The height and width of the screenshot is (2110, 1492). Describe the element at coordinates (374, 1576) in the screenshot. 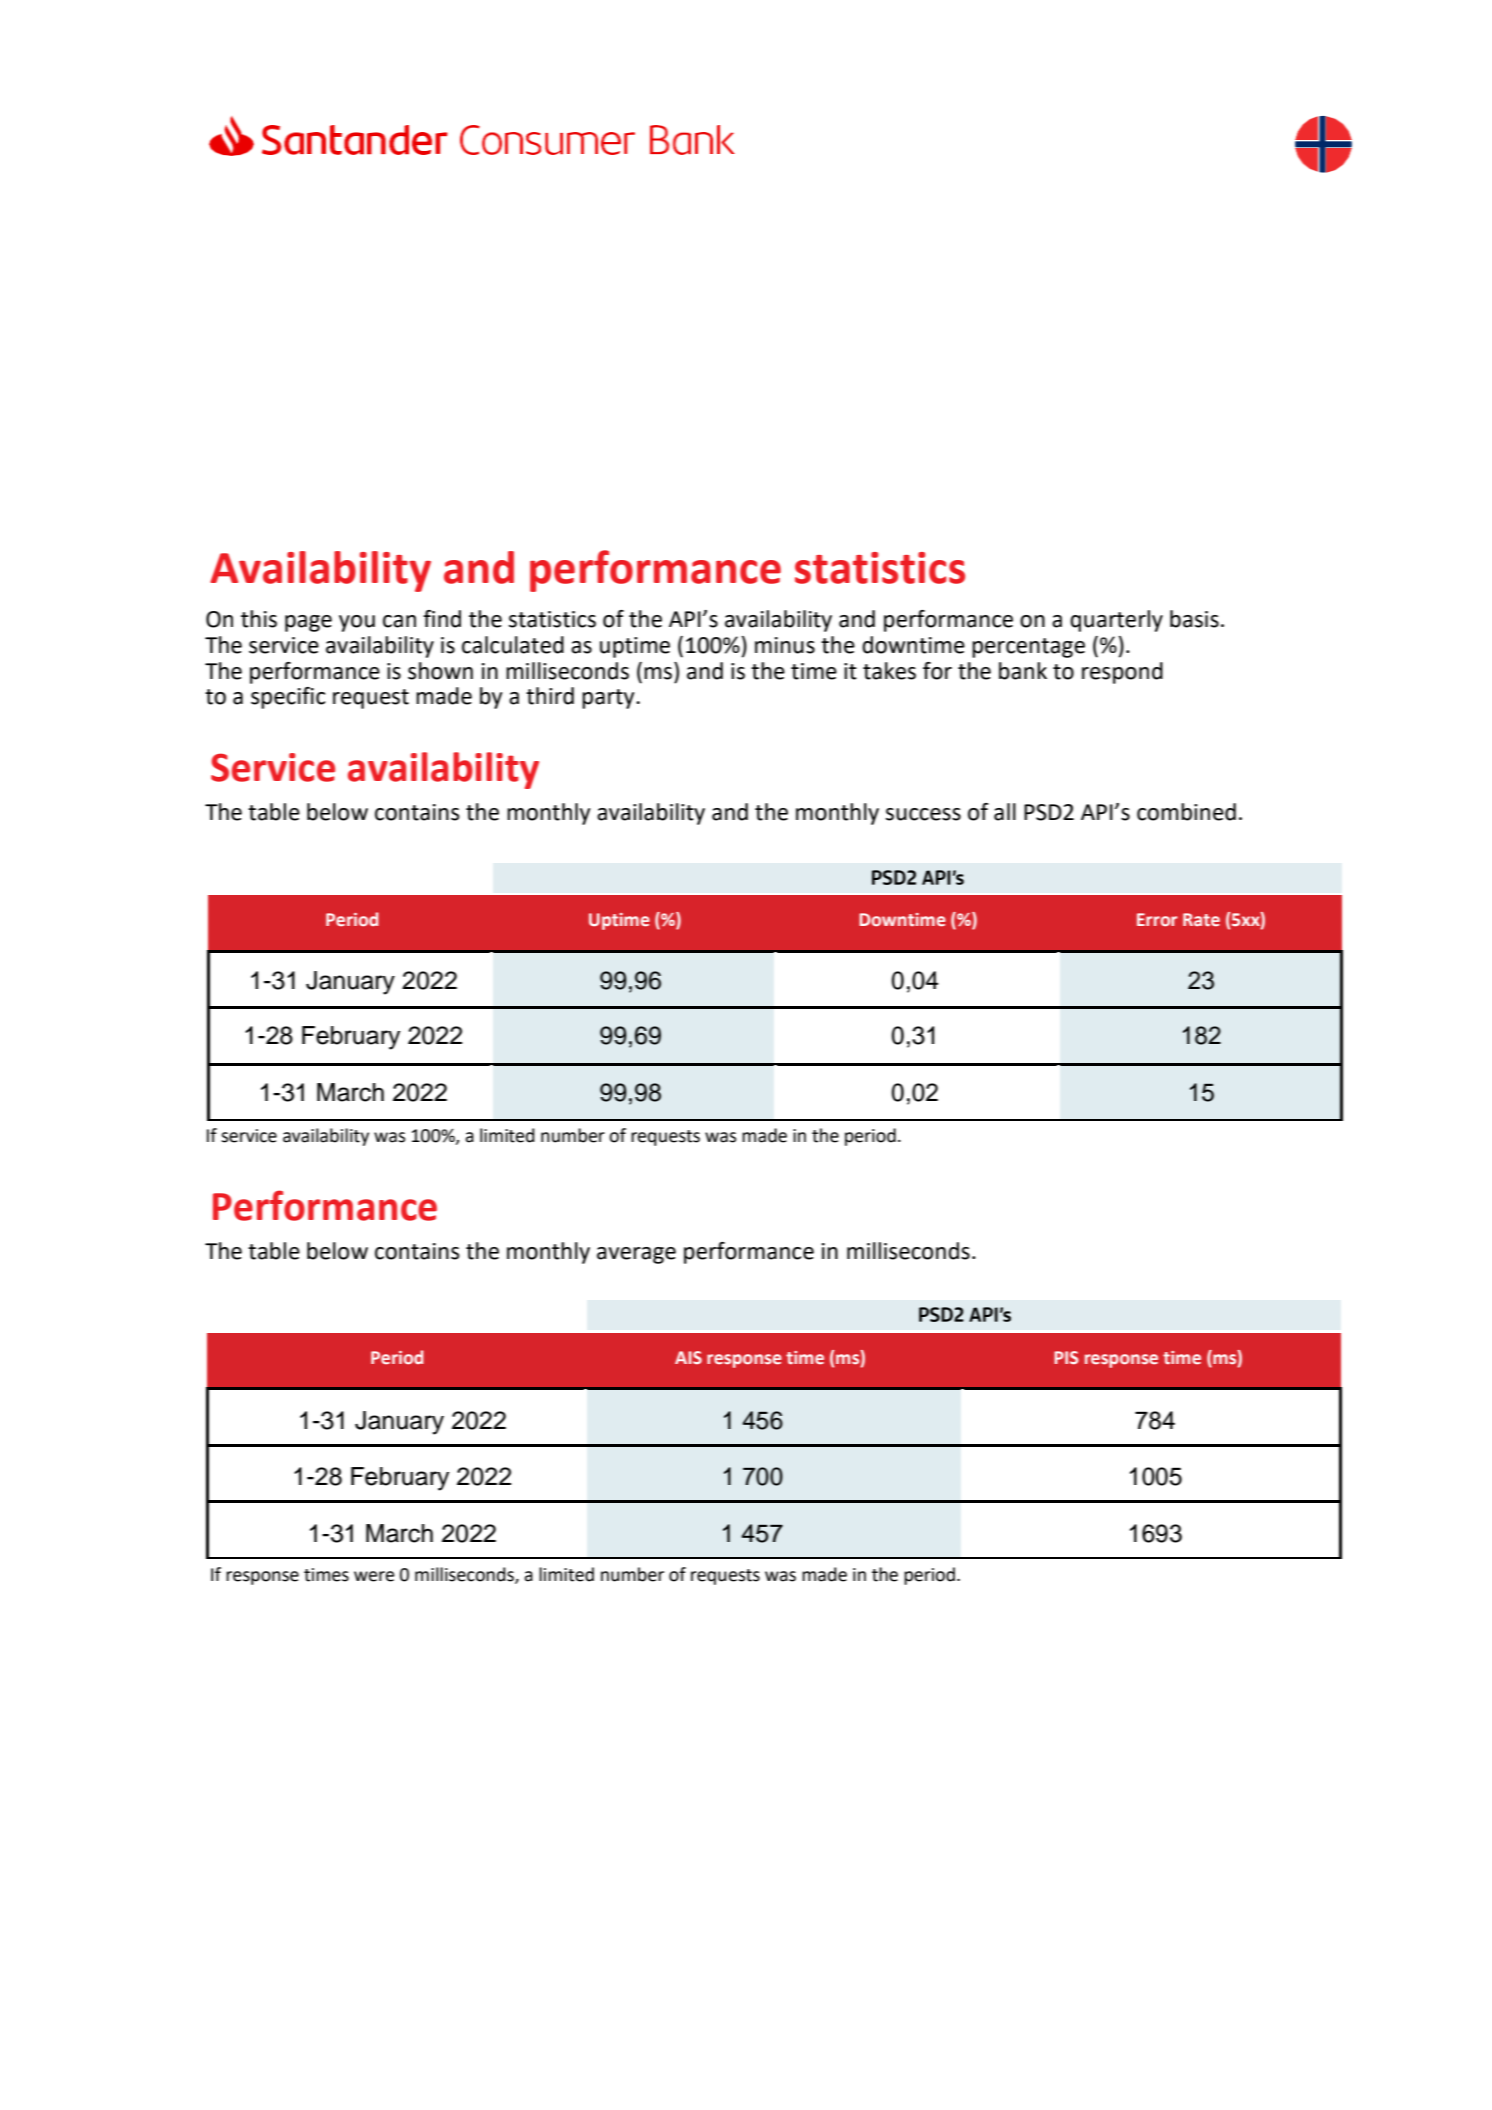

I see `were` at that location.
